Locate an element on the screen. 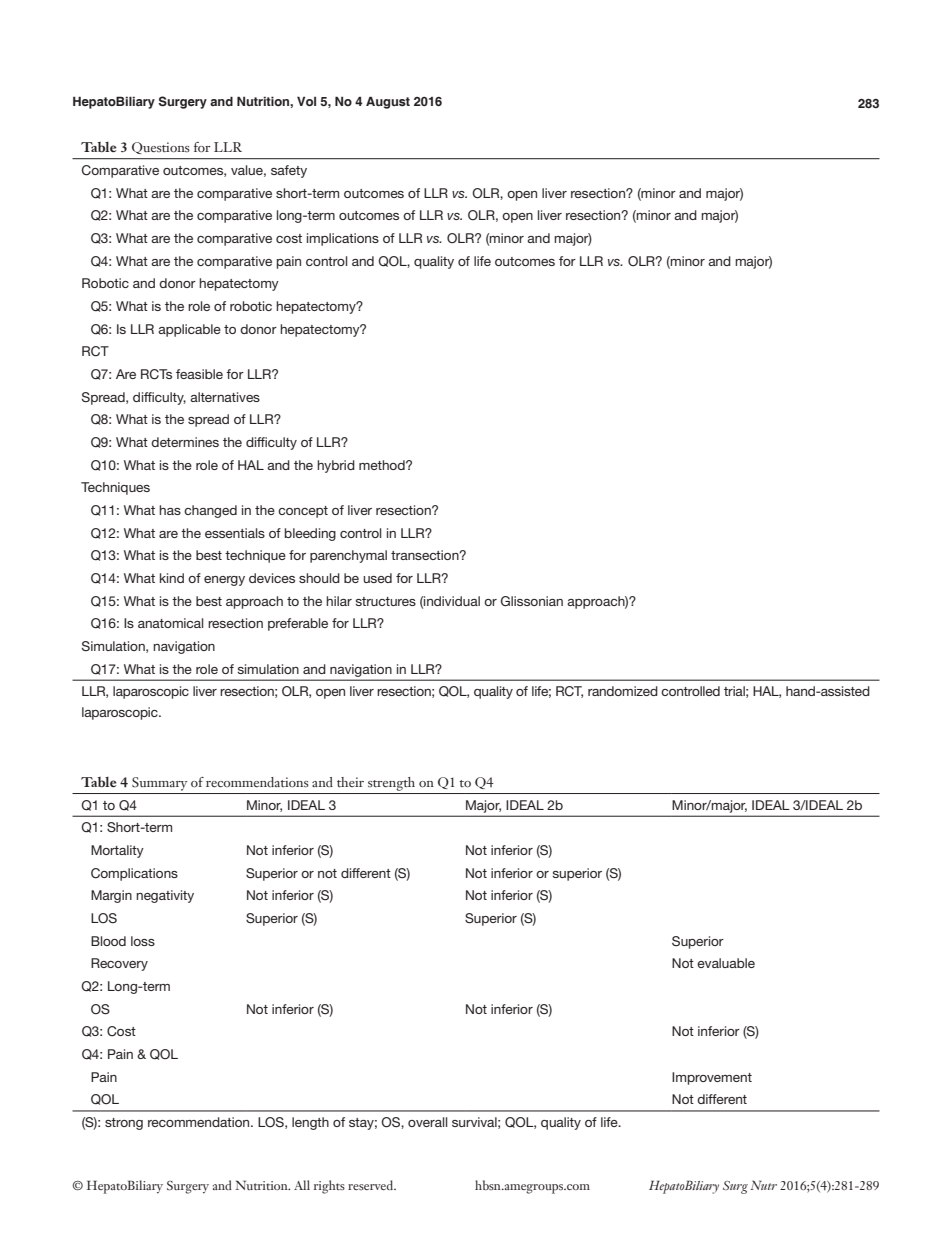  Questions is located at coordinates (161, 148).
